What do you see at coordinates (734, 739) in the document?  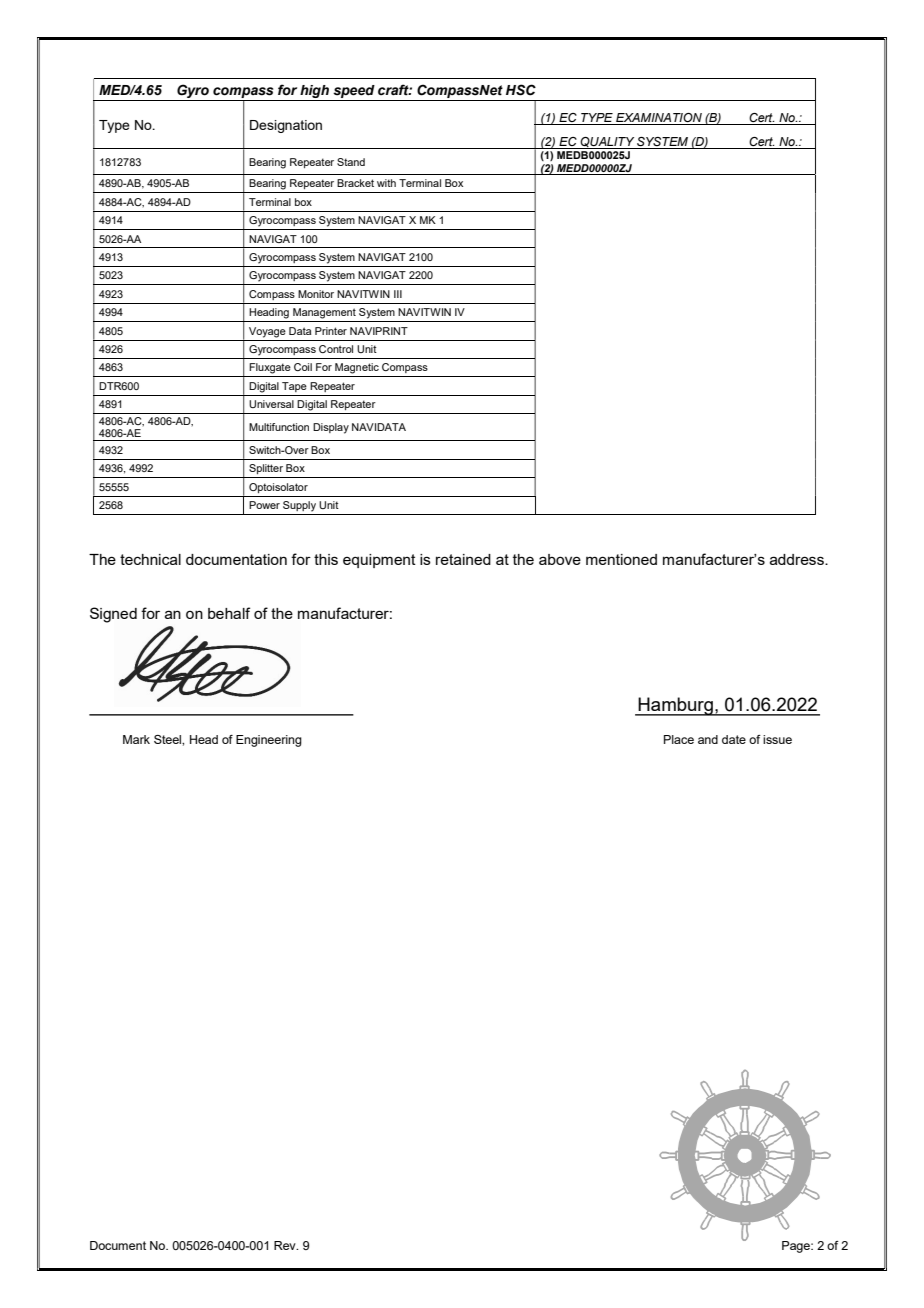 I see `date` at bounding box center [734, 739].
